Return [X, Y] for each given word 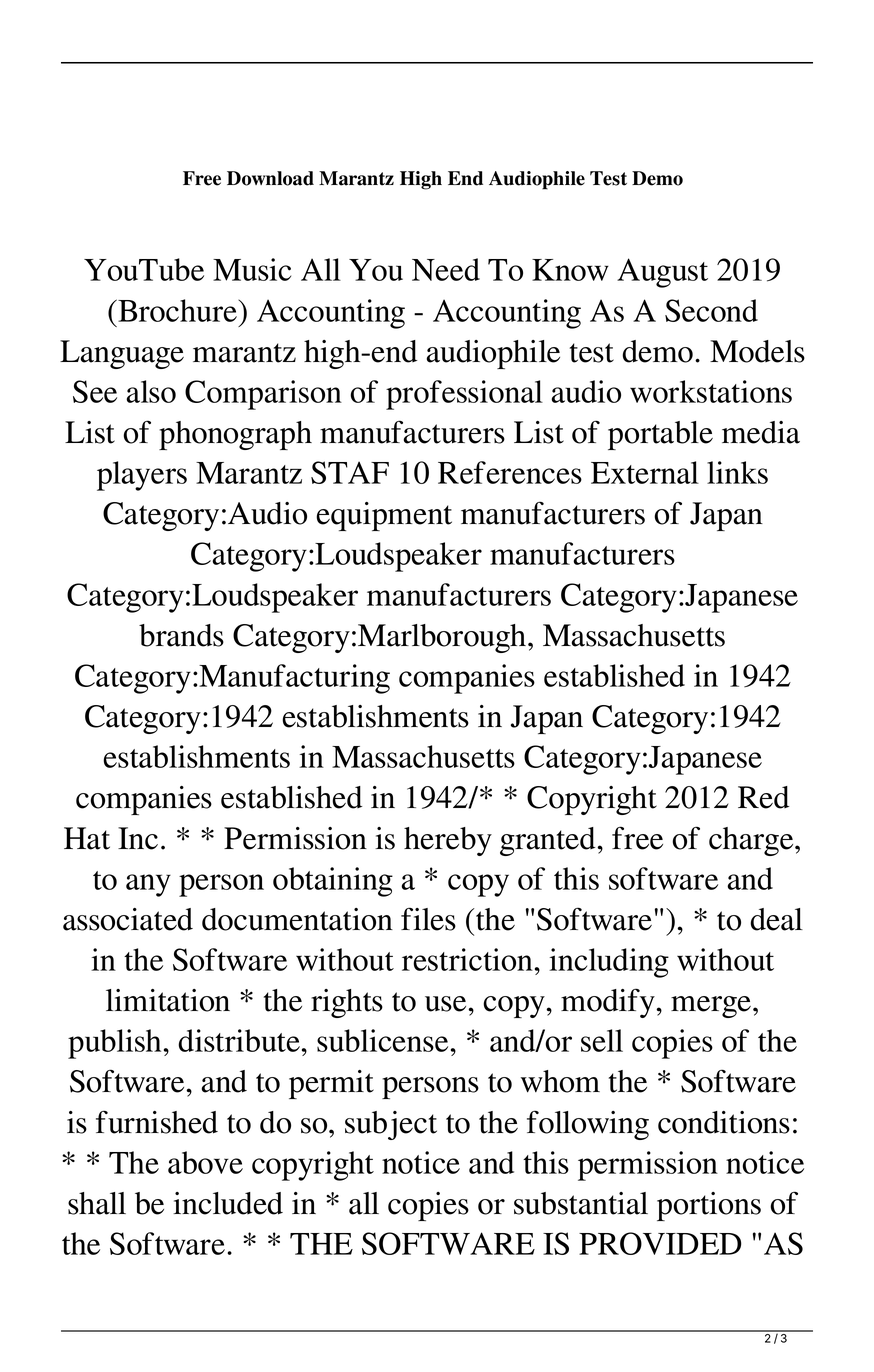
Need [446, 269]
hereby [448, 841]
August [662, 273]
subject [391, 1125]
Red [763, 797]
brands [181, 635]
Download [270, 178]
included [228, 1203]
